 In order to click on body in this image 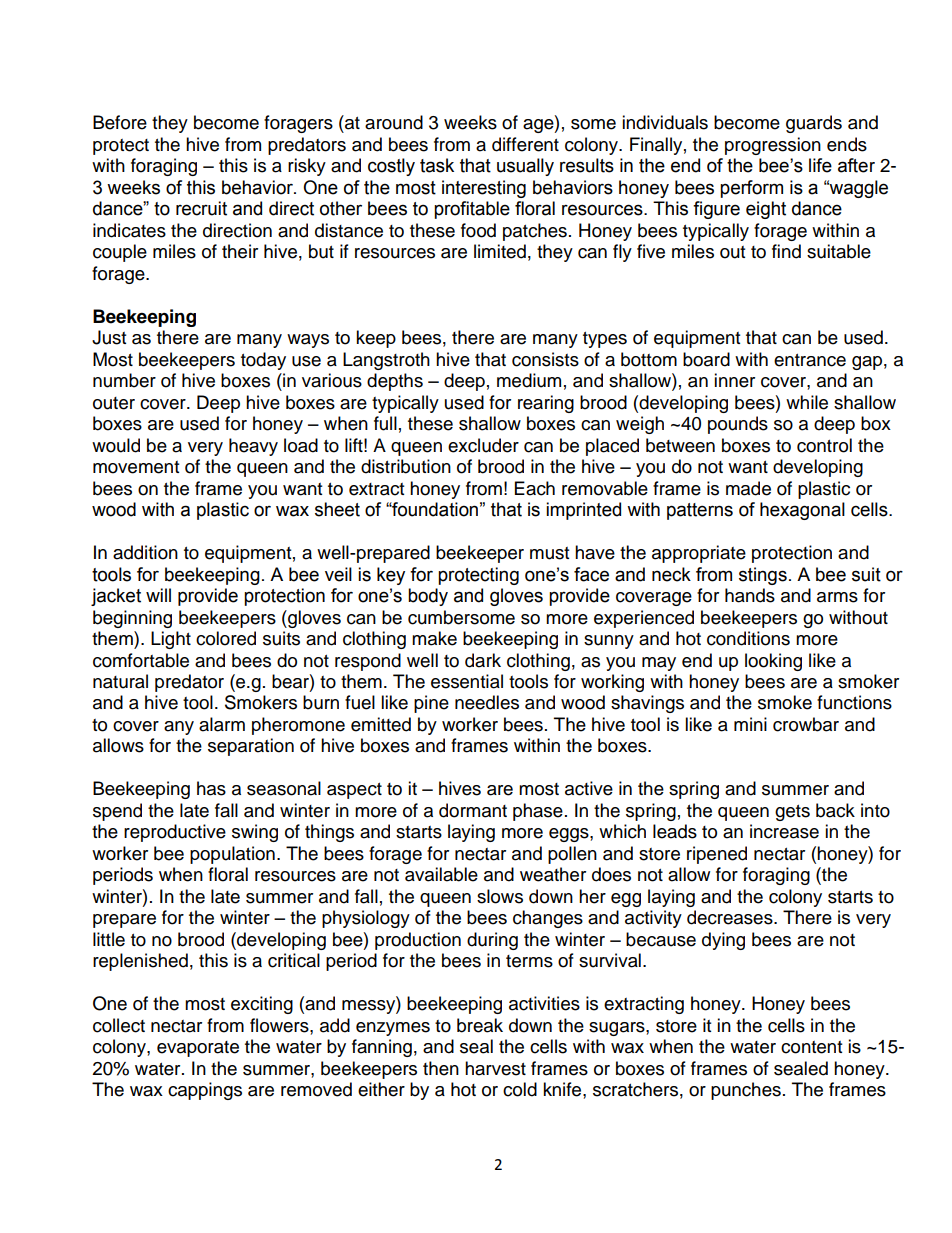, I will do `click(428, 597)`.
